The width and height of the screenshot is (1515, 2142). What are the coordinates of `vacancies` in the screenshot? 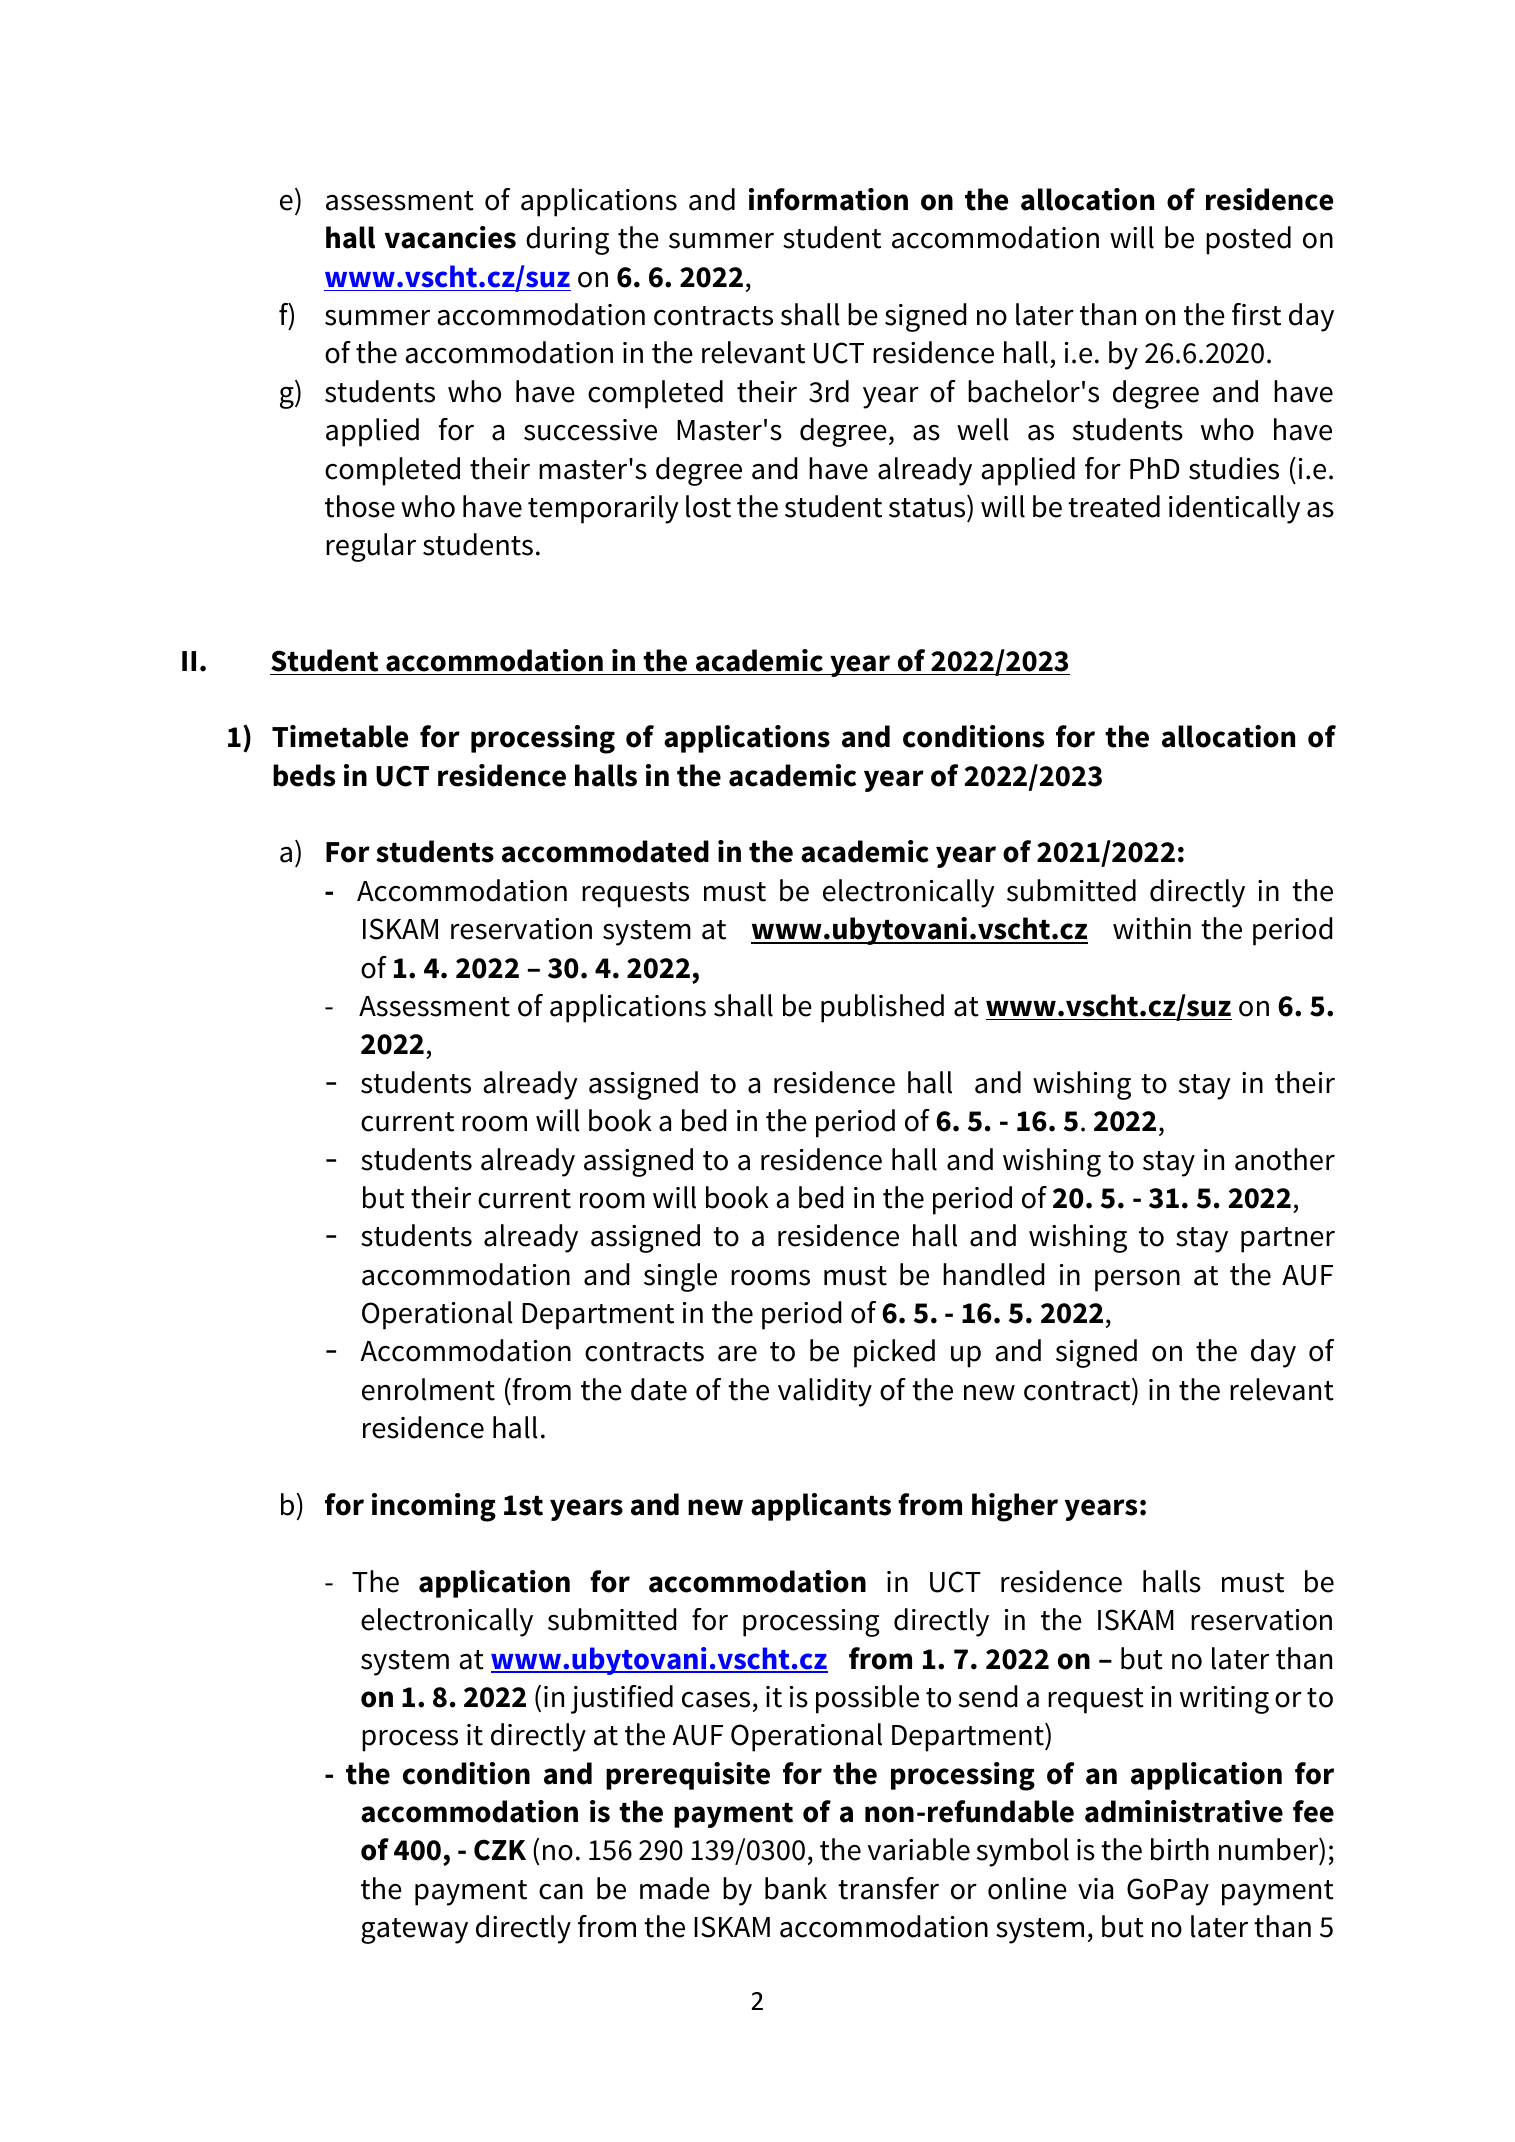 It's located at (450, 237).
